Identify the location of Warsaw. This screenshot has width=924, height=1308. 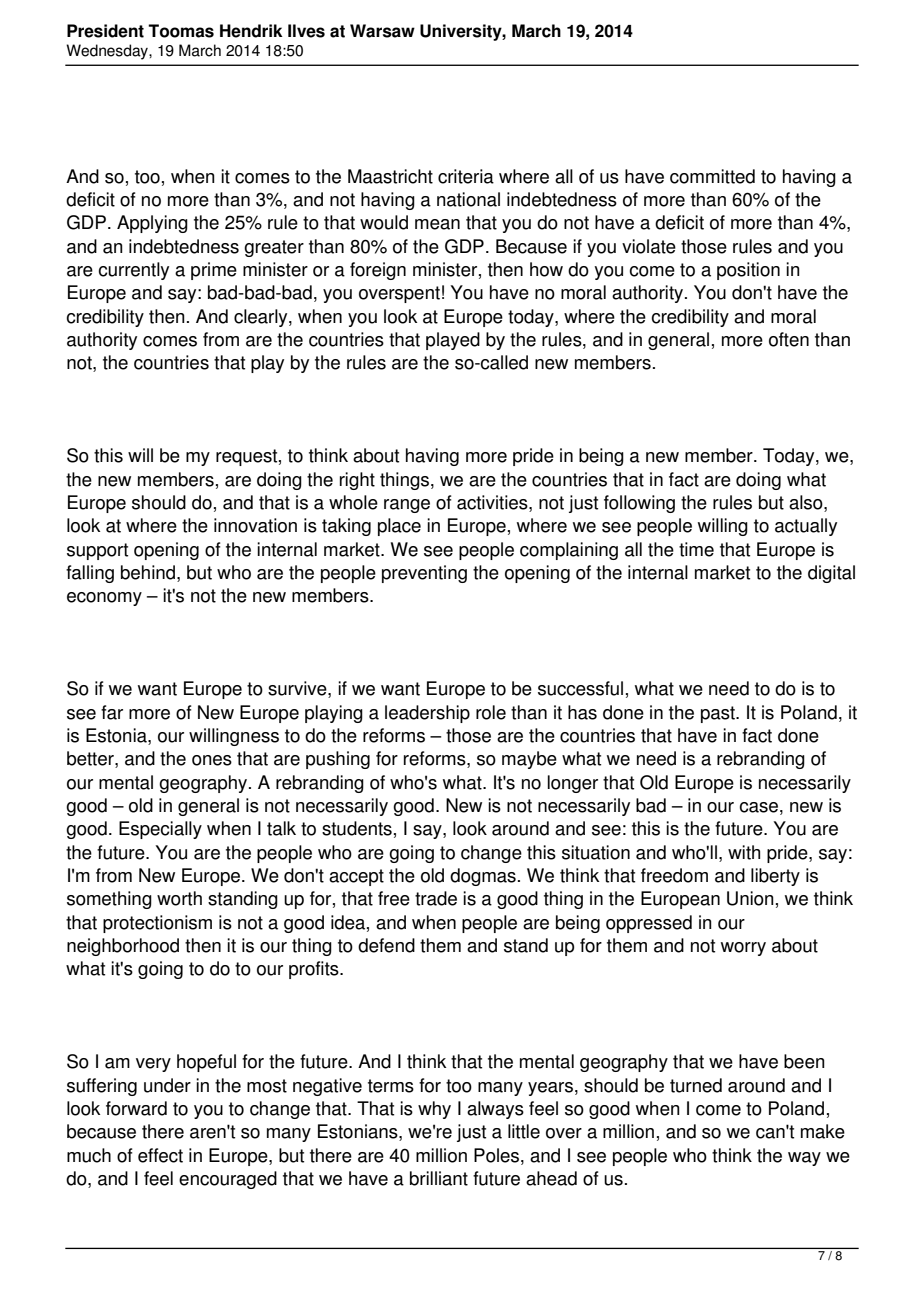
(382, 31).
